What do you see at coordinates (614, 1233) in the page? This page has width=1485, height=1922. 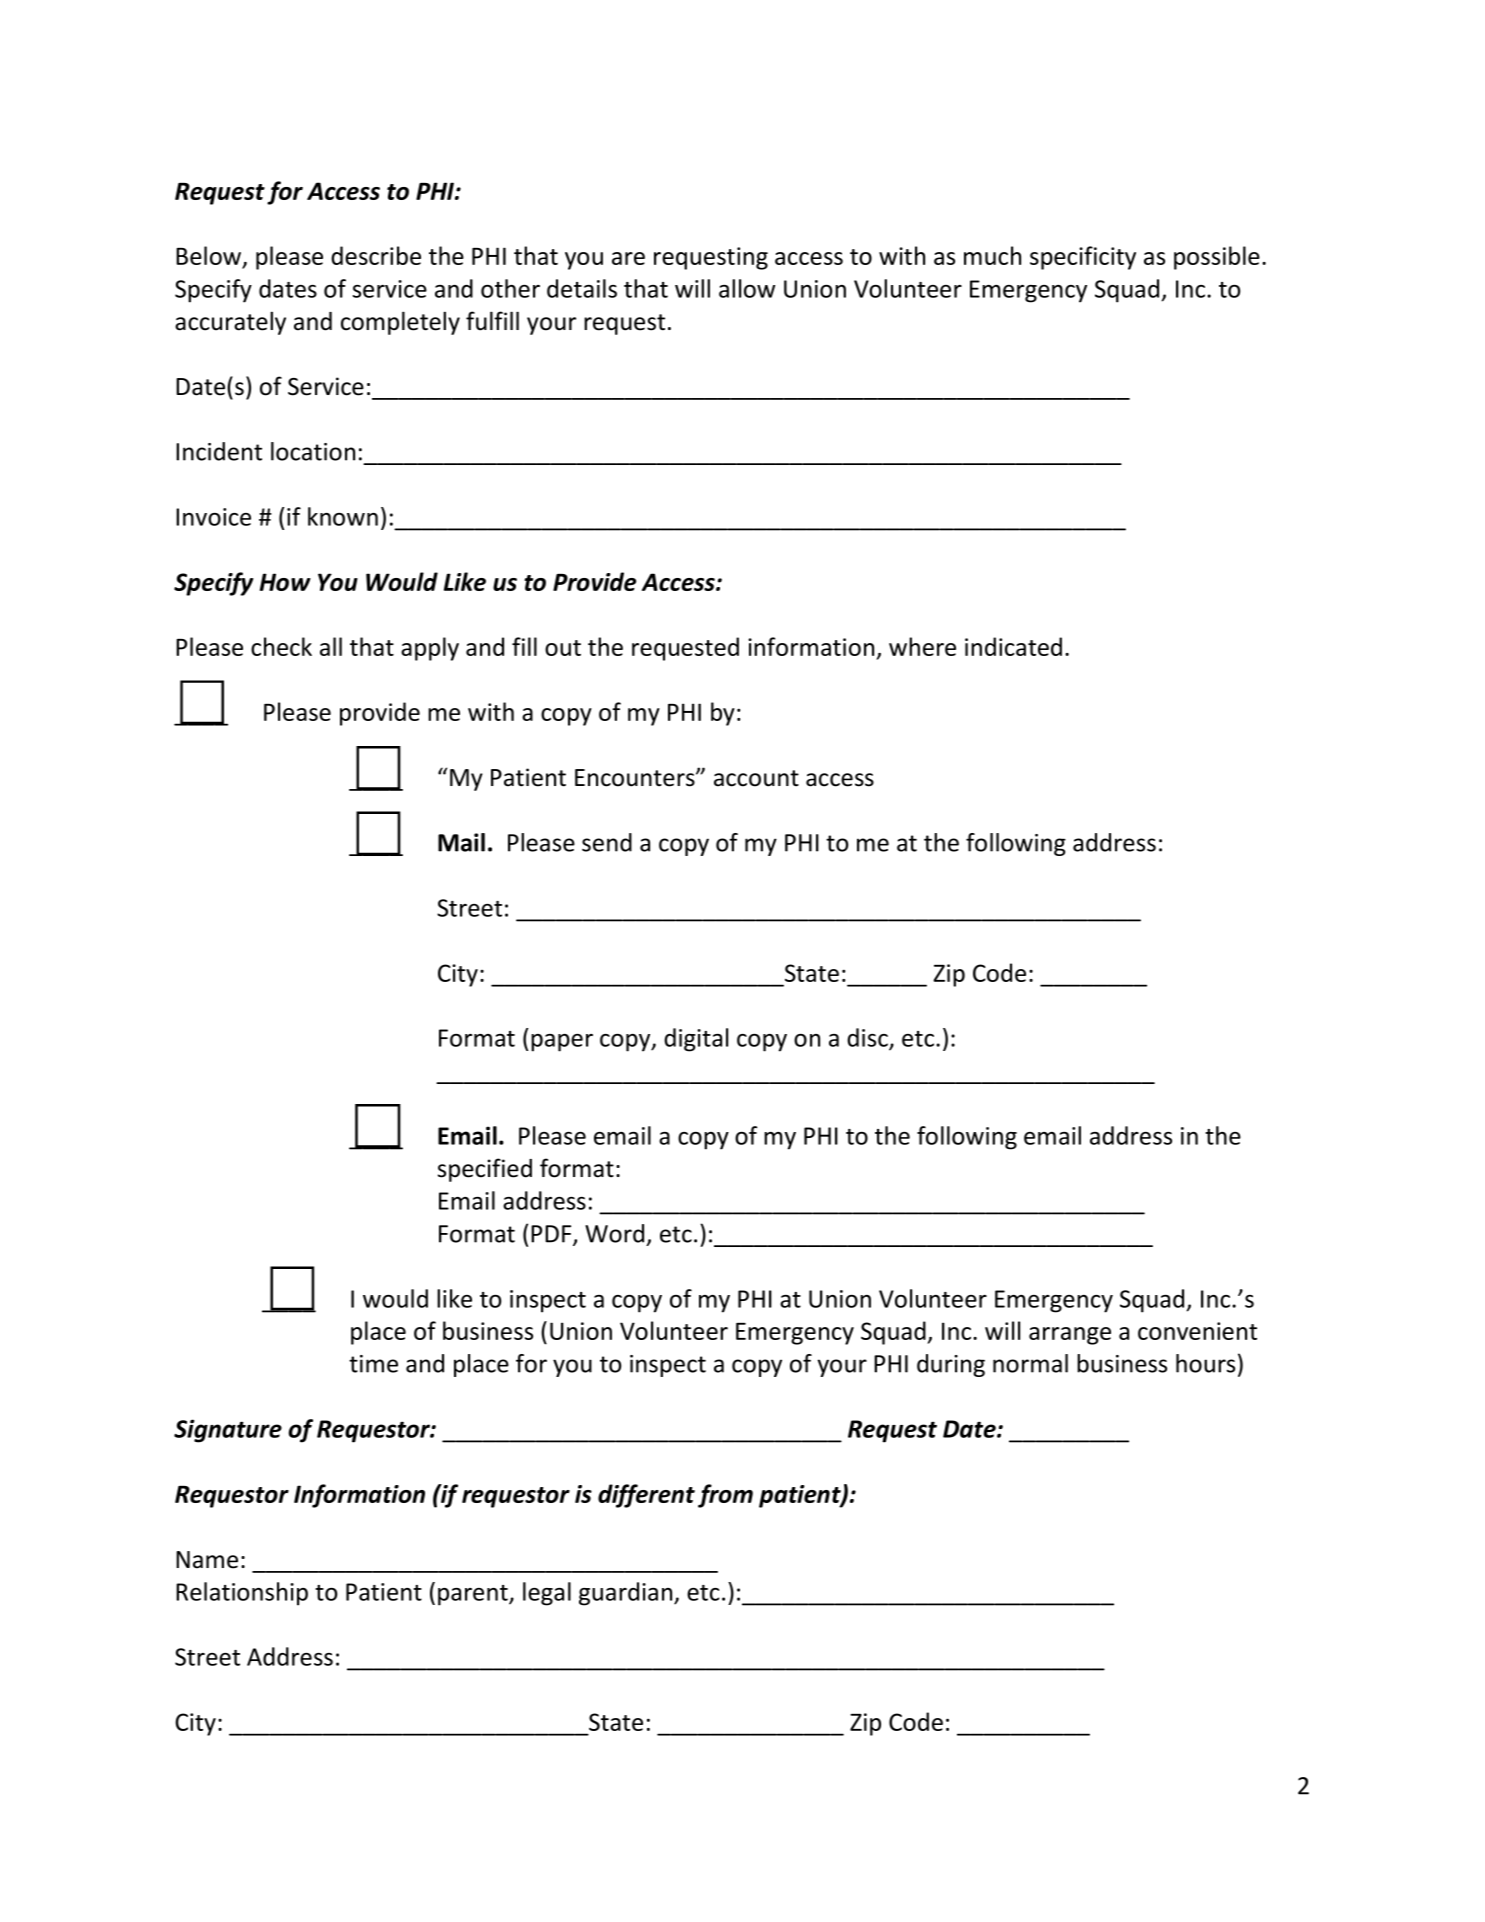 I see `Word` at bounding box center [614, 1233].
